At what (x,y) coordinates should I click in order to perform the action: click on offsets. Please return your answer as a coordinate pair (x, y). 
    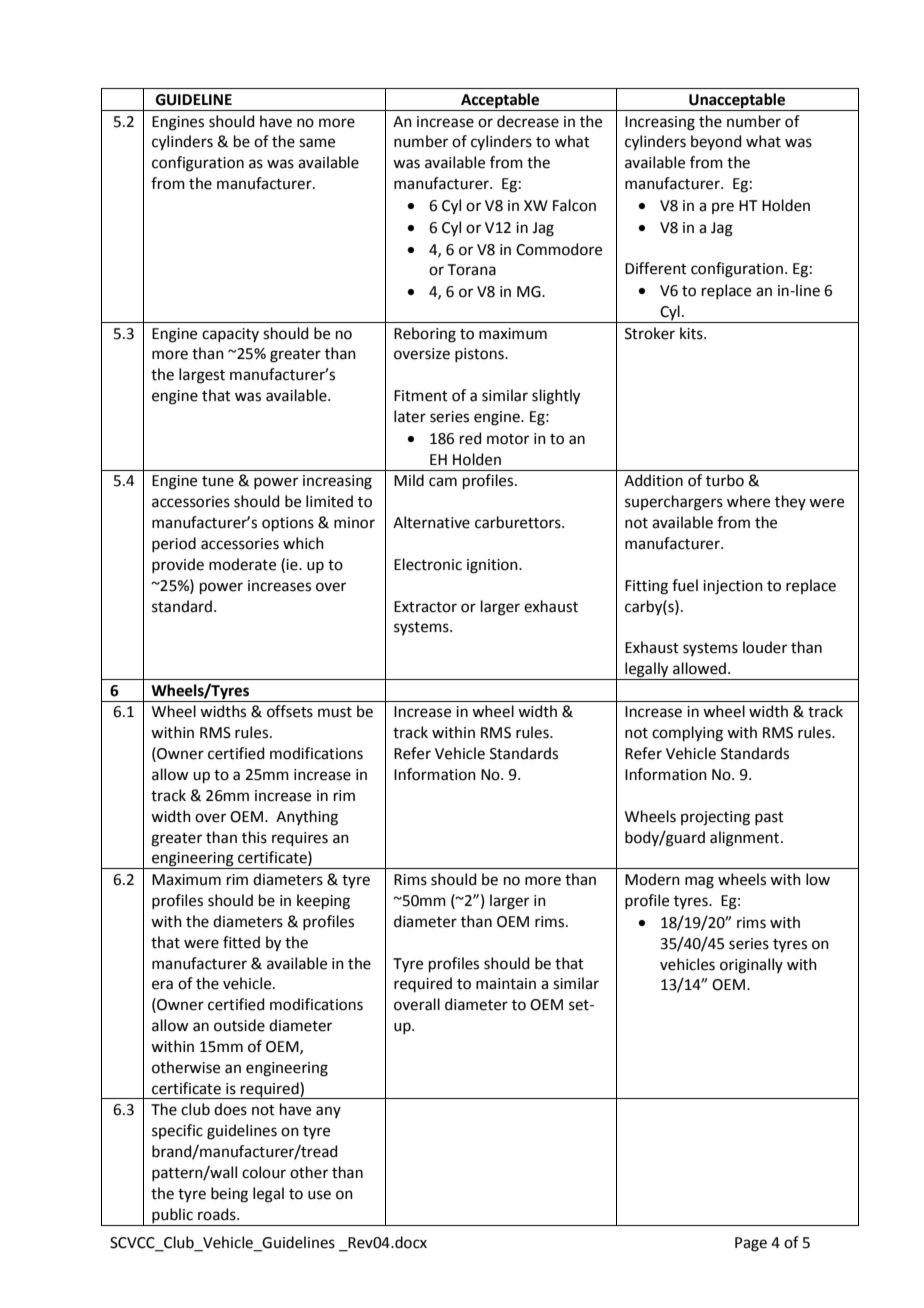
    Looking at the image, I should click on (290, 711).
